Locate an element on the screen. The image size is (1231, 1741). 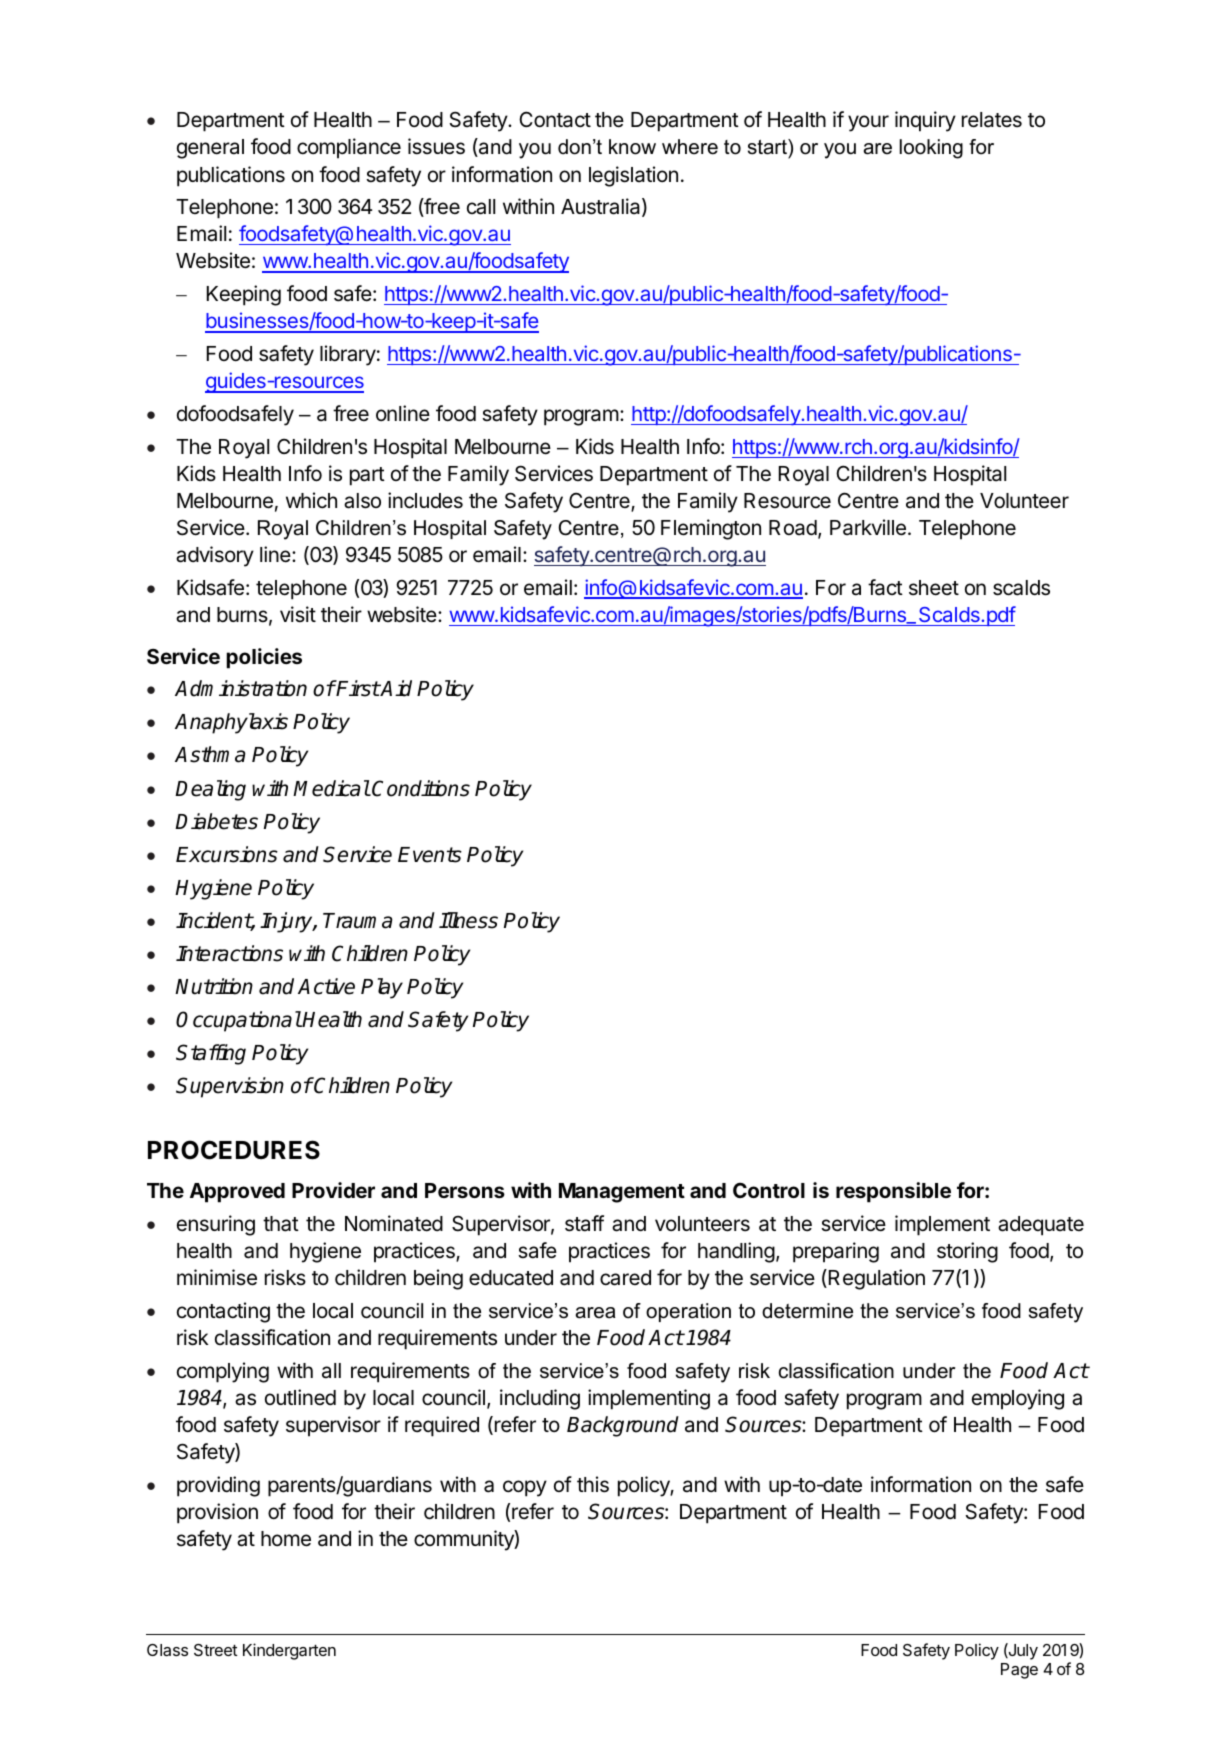
Page is located at coordinates (1019, 1671).
